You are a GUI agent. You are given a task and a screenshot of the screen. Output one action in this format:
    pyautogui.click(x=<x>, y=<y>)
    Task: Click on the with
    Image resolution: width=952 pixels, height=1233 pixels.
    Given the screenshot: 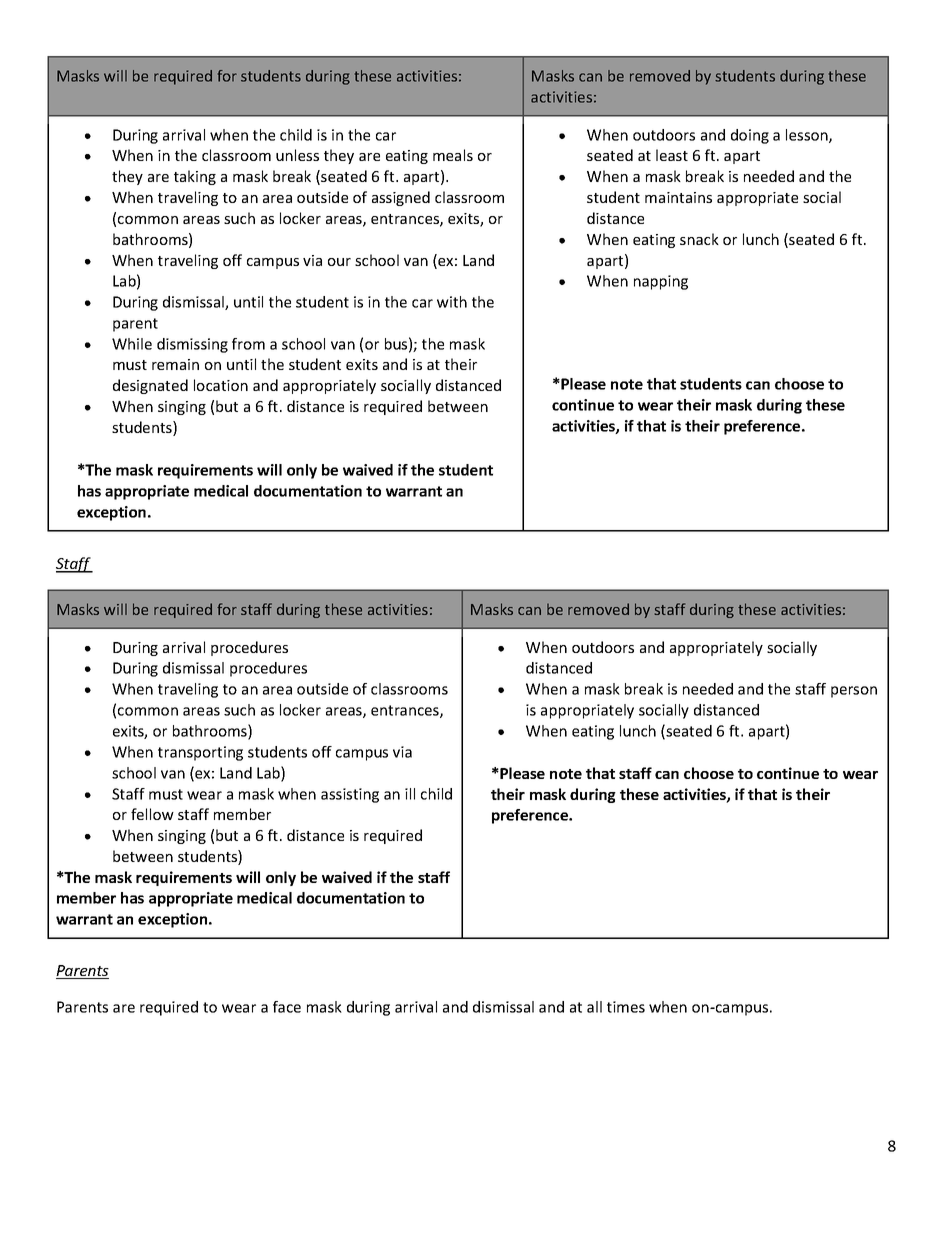 What is the action you would take?
    pyautogui.click(x=452, y=302)
